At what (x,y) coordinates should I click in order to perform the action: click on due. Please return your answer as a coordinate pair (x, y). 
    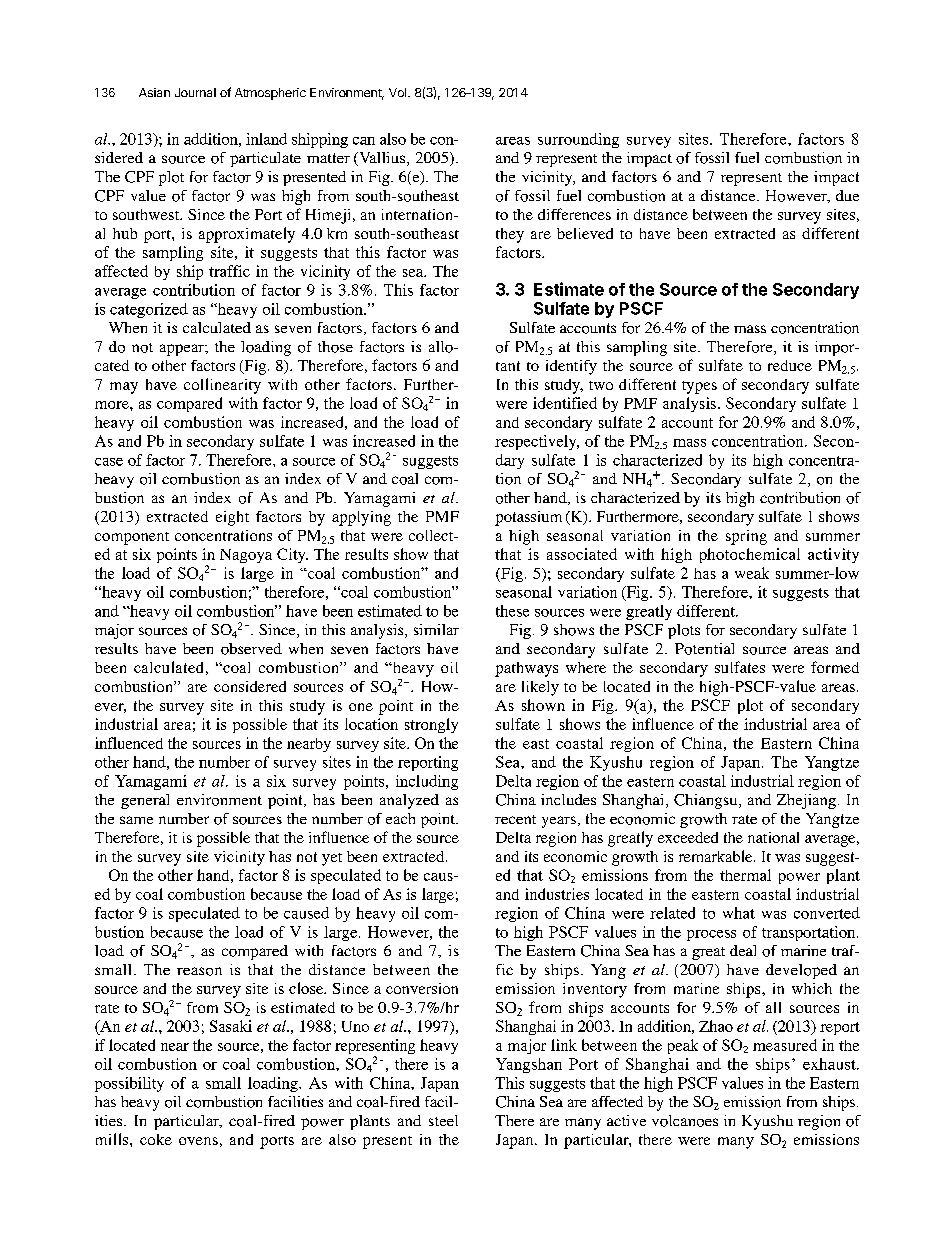
    Looking at the image, I should click on (847, 195).
